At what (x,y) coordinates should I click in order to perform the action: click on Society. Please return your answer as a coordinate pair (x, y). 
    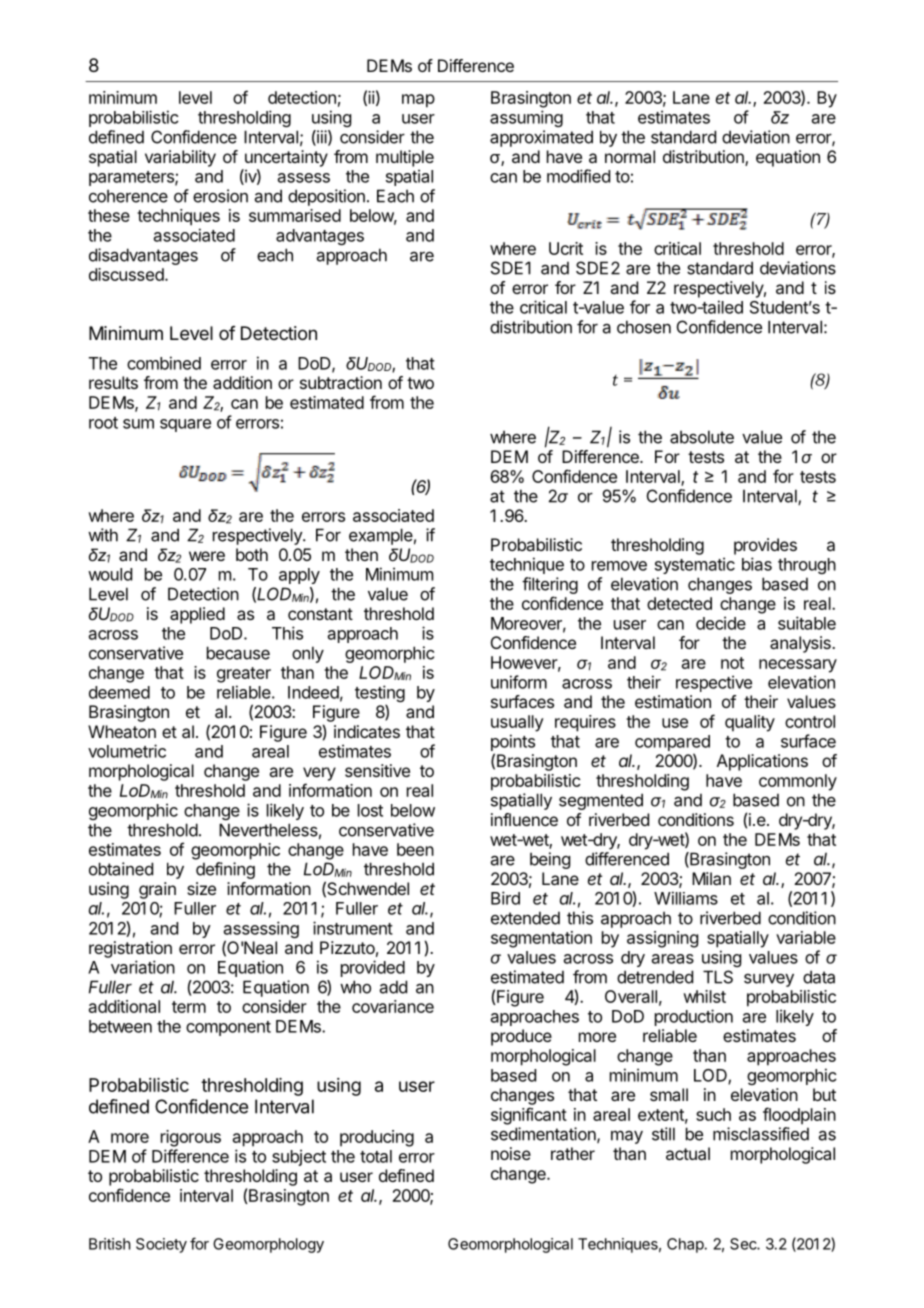
    Looking at the image, I should click on (161, 1245).
